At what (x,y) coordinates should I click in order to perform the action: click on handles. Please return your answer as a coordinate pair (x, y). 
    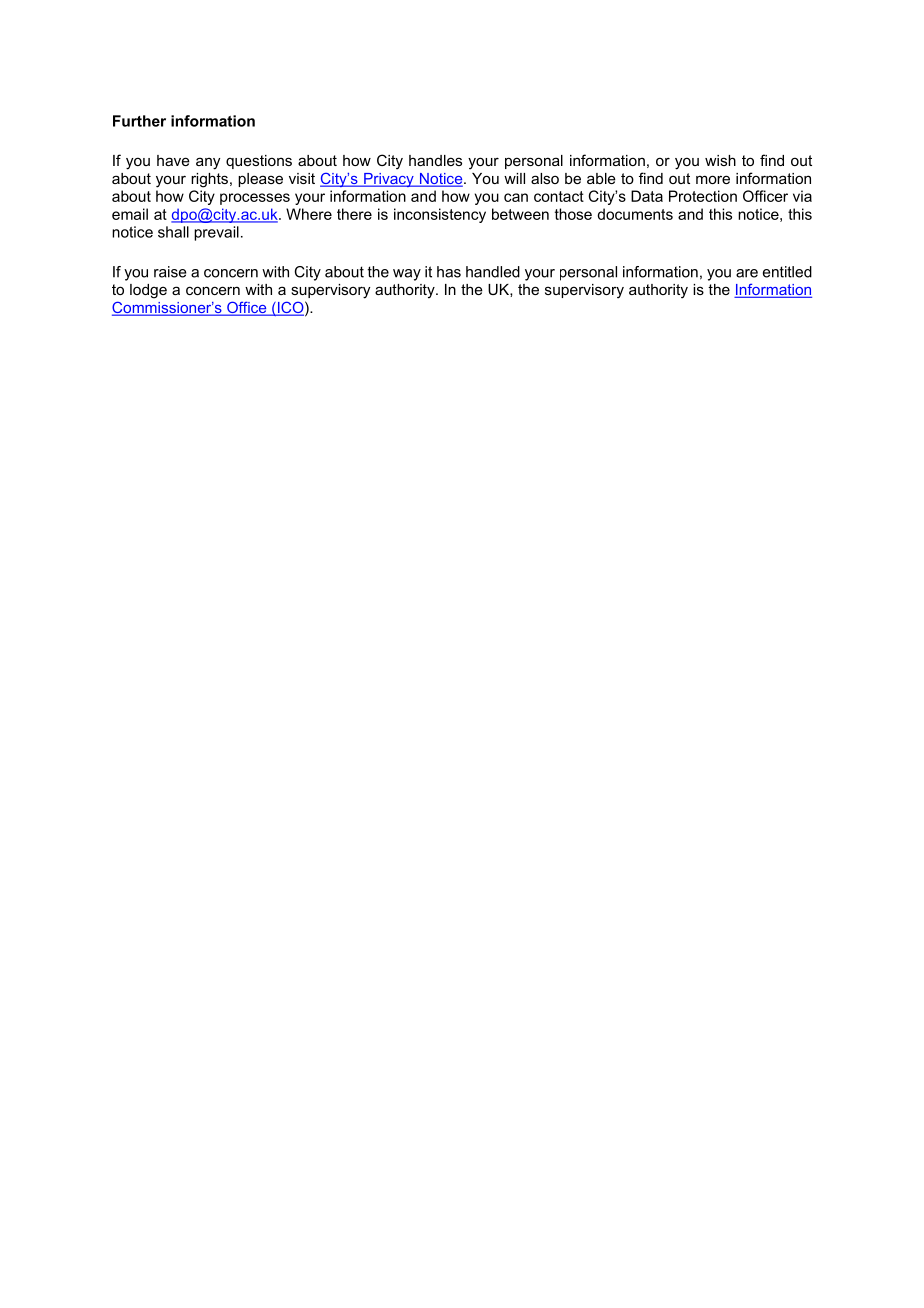
    Looking at the image, I should click on (435, 160).
